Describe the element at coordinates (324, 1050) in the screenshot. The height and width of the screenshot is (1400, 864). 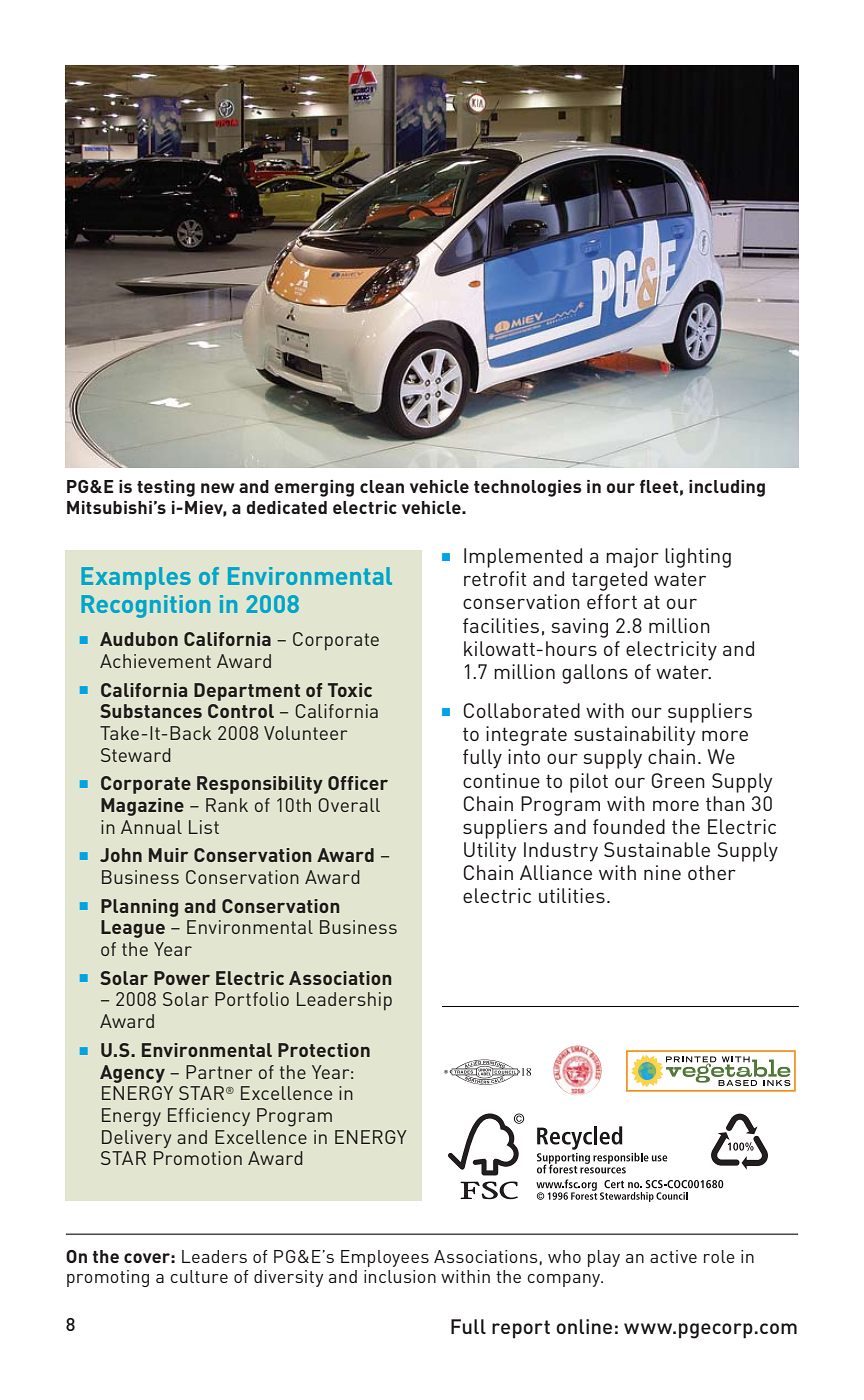
I see `Protection` at that location.
